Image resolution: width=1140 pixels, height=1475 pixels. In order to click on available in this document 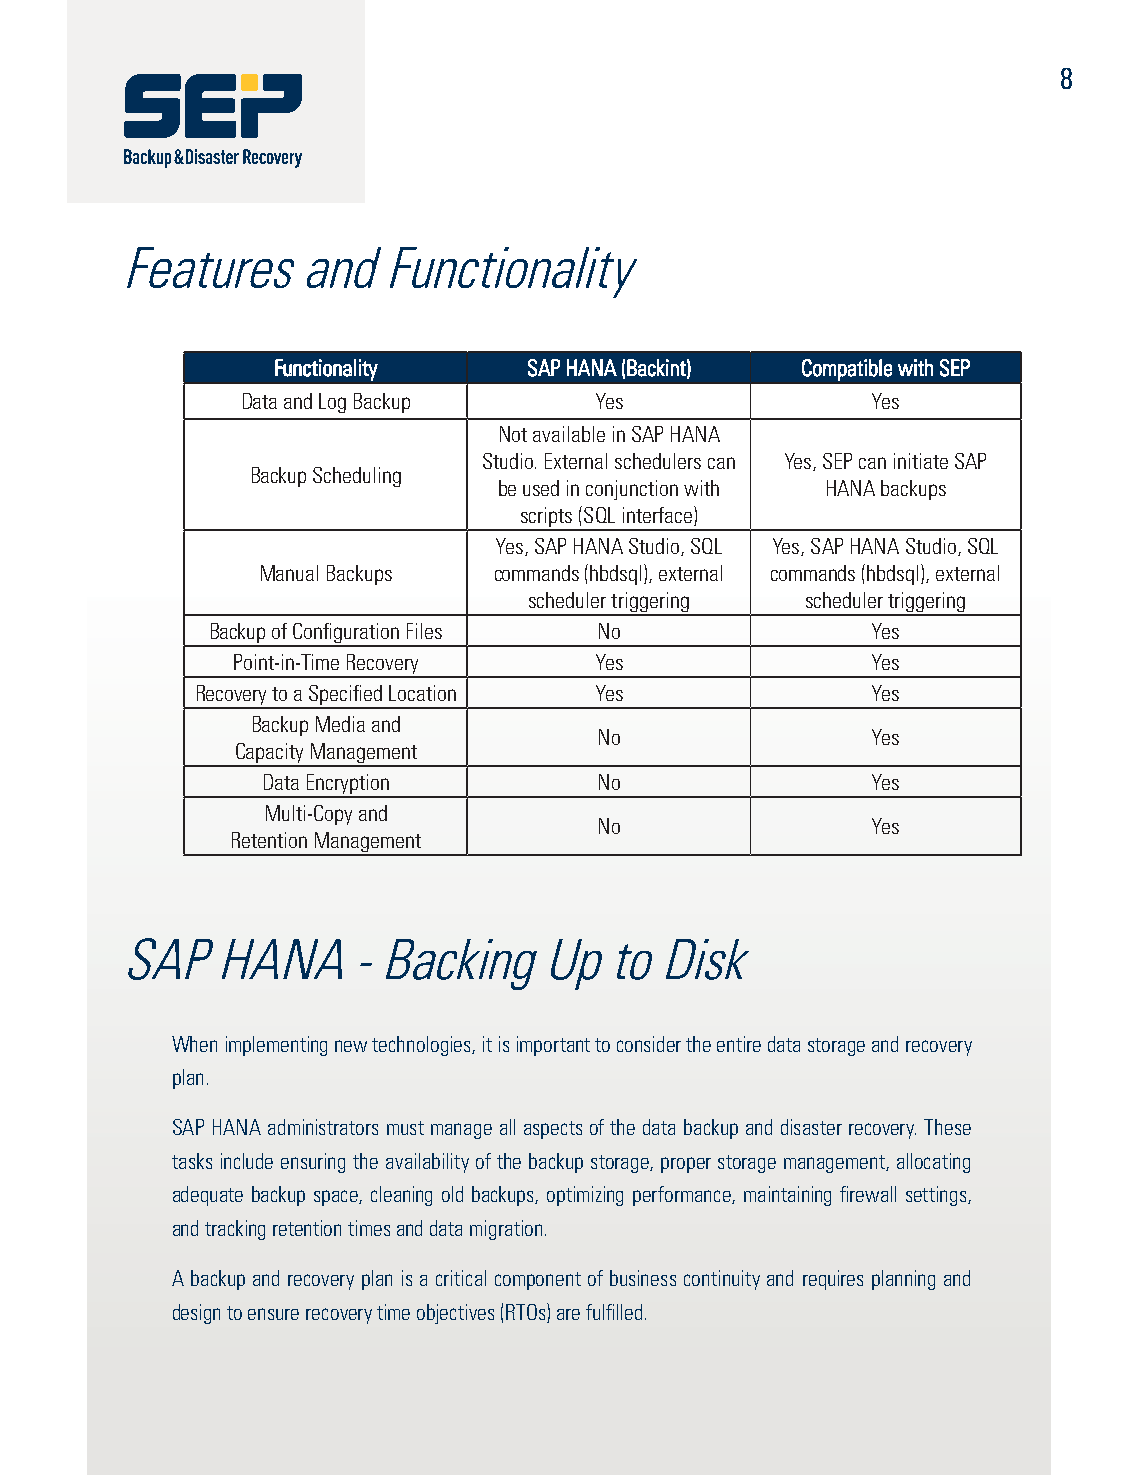, I will do `click(569, 434)`.
